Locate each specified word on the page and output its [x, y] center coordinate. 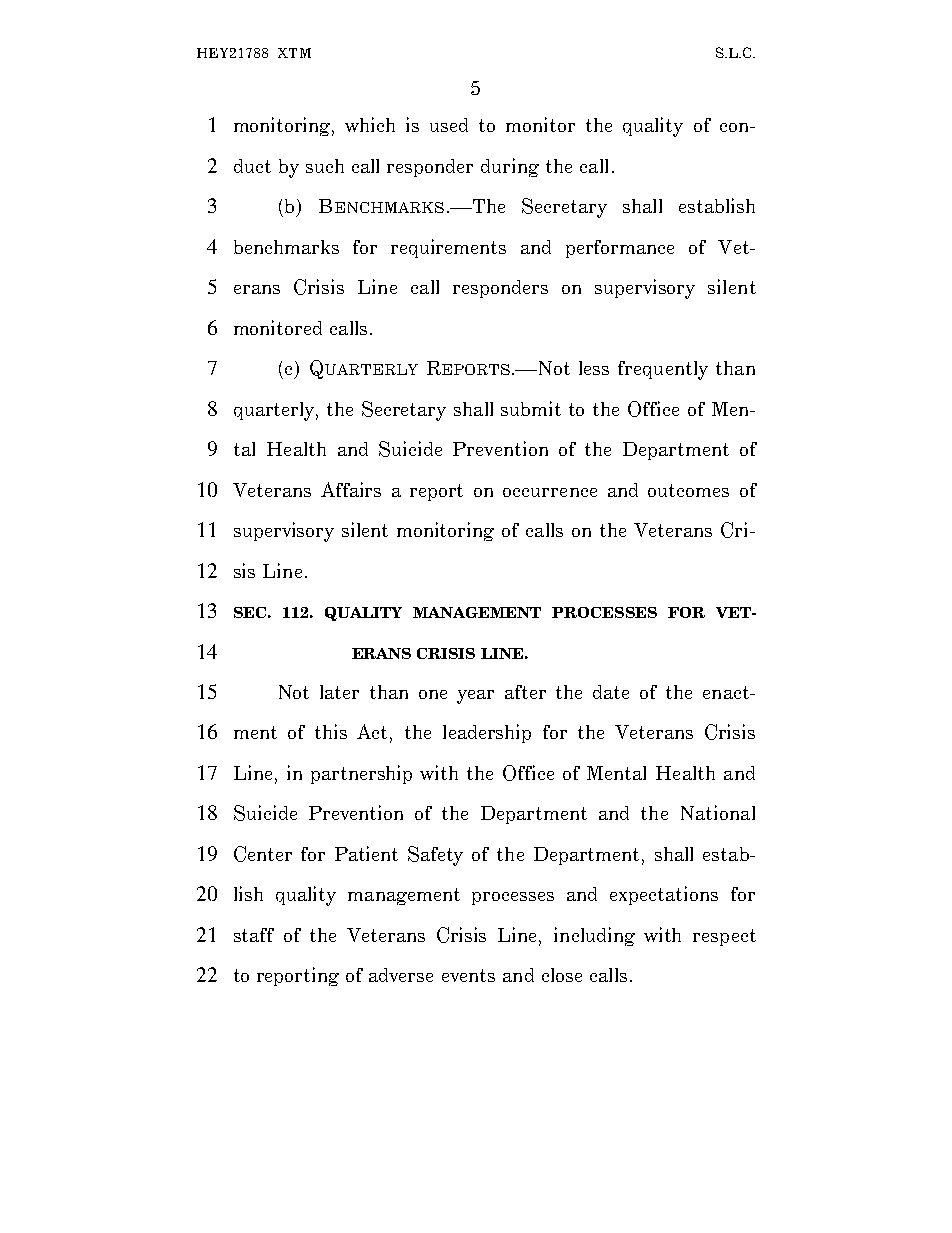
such [325, 166]
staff [254, 935]
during [510, 167]
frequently [663, 370]
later [339, 692]
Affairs [351, 489]
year [475, 697]
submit [531, 408]
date [611, 692]
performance [620, 249]
